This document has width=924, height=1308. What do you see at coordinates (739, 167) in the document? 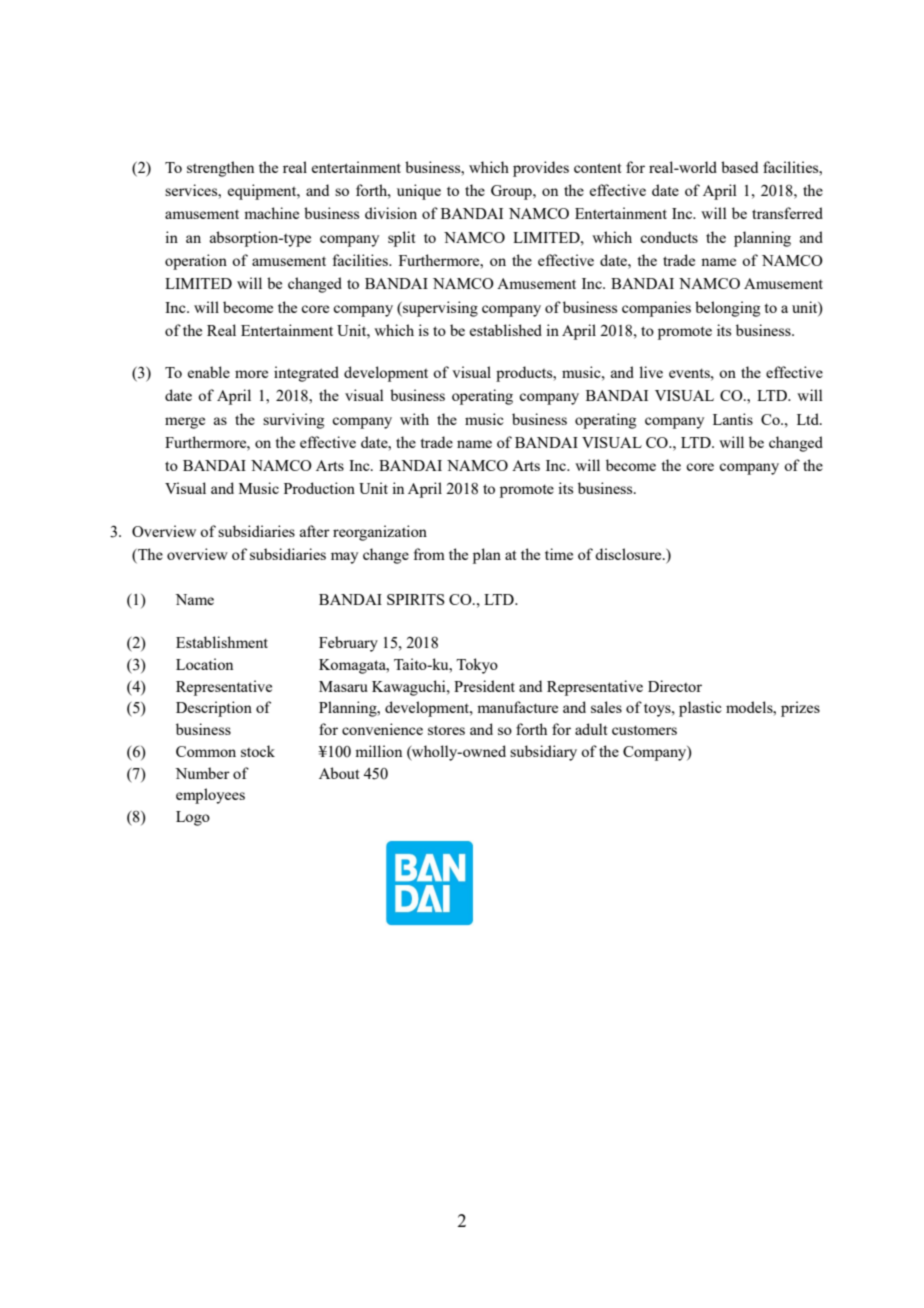
I see `based` at bounding box center [739, 167].
